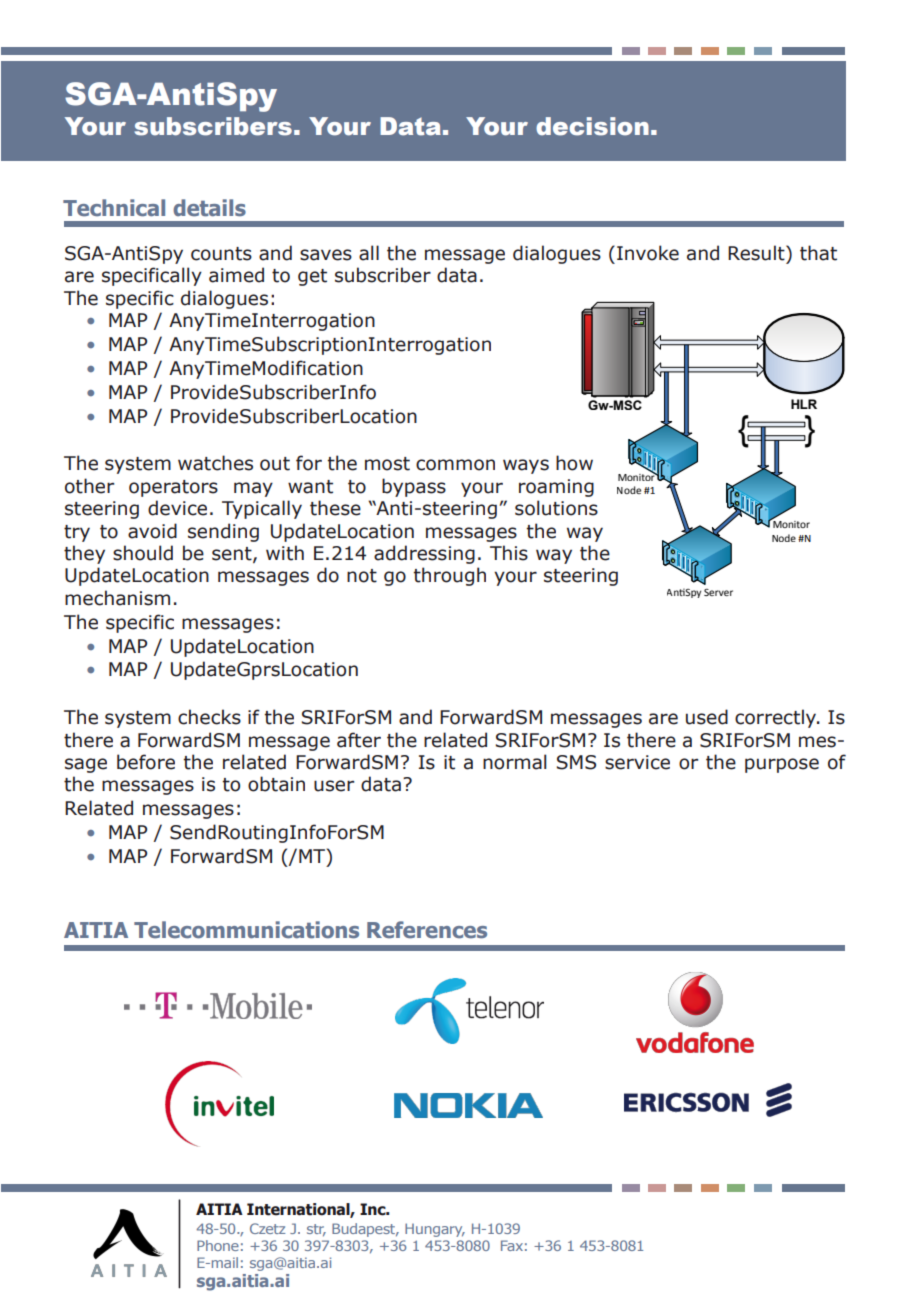  What do you see at coordinates (782, 765) in the page?
I see `purpose` at bounding box center [782, 765].
